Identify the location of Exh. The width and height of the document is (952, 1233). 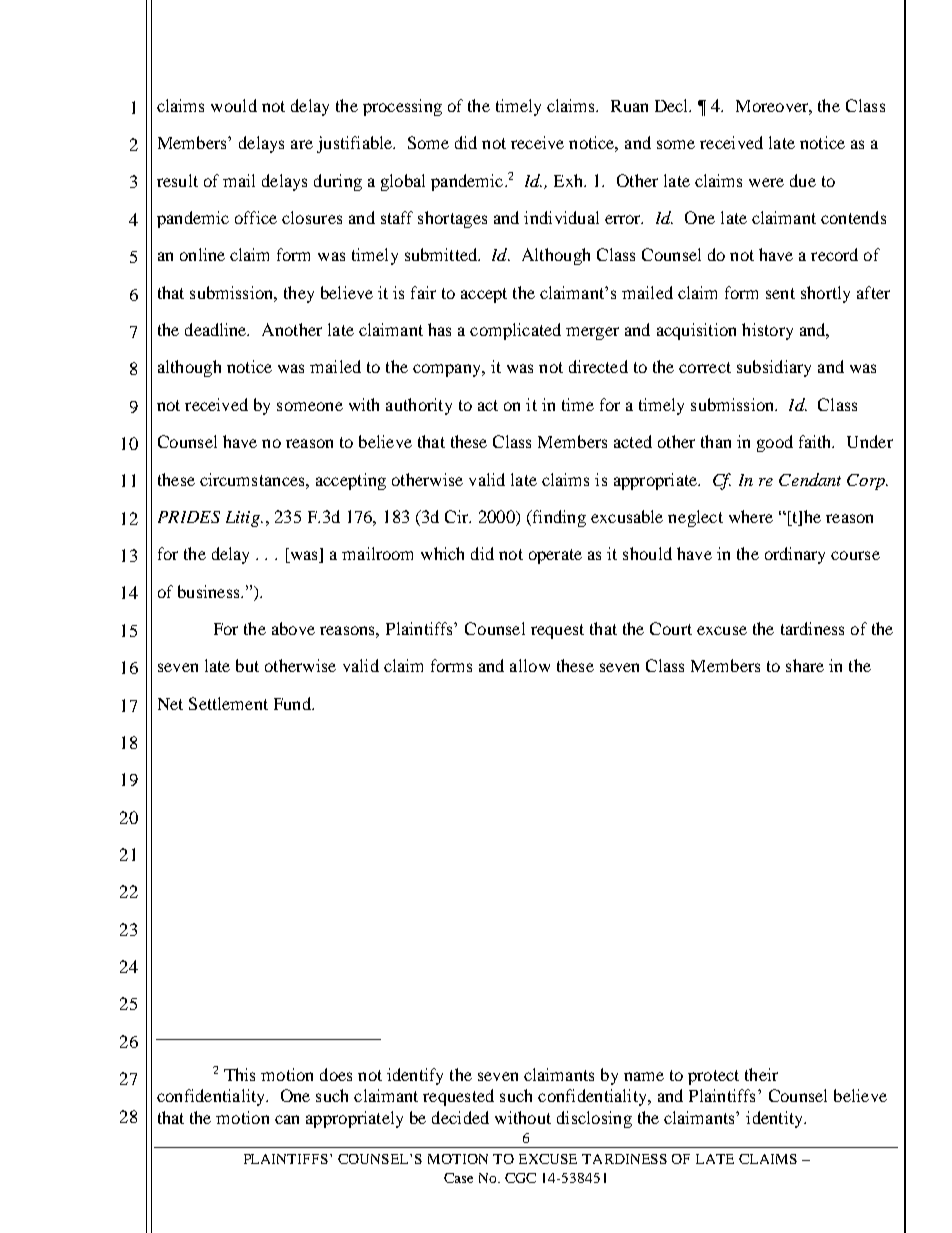
(570, 180).
